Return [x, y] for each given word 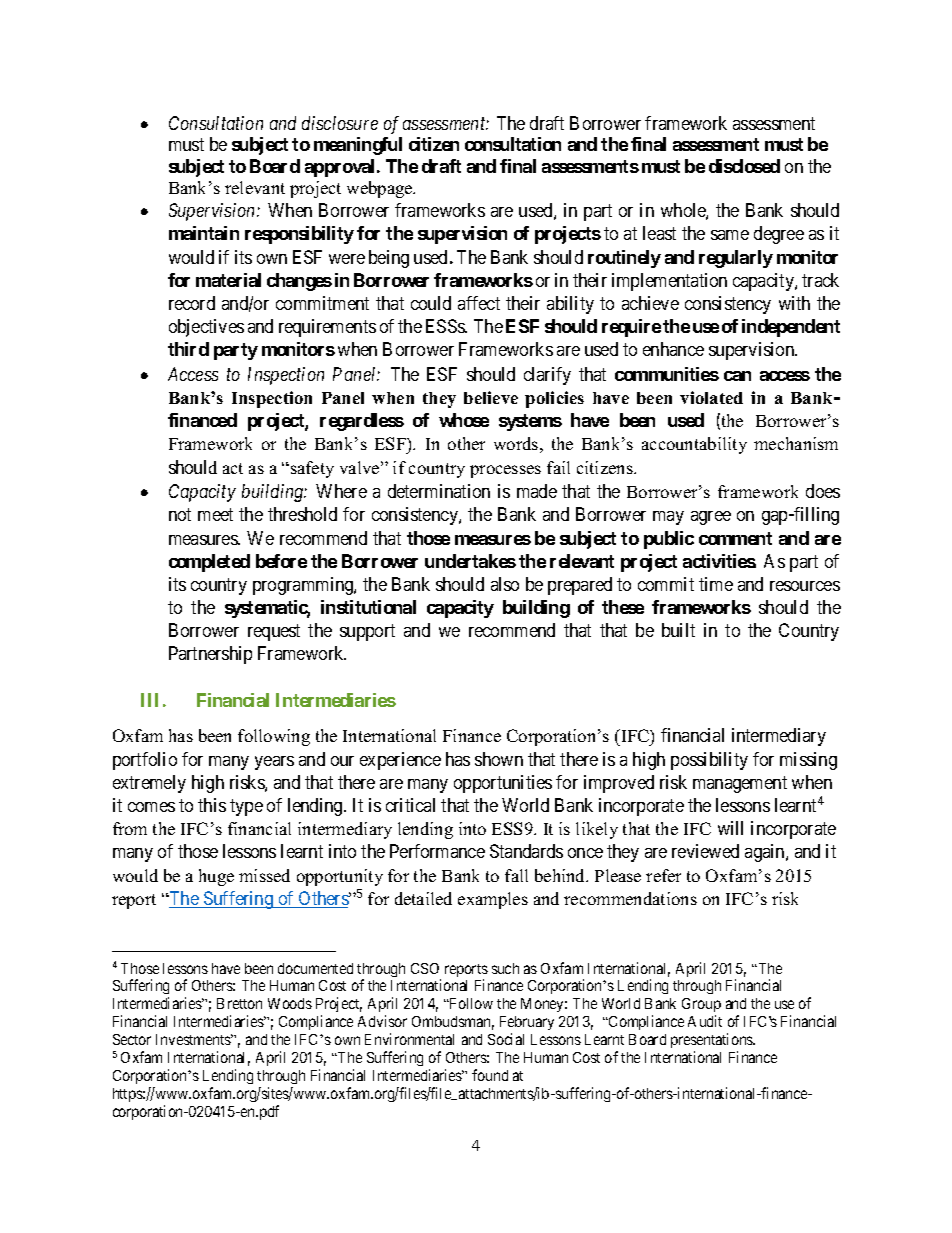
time [716, 584]
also [505, 584]
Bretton [239, 1003]
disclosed [744, 166]
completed [209, 563]
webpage [381, 189]
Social [506, 1039]
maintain [204, 233]
